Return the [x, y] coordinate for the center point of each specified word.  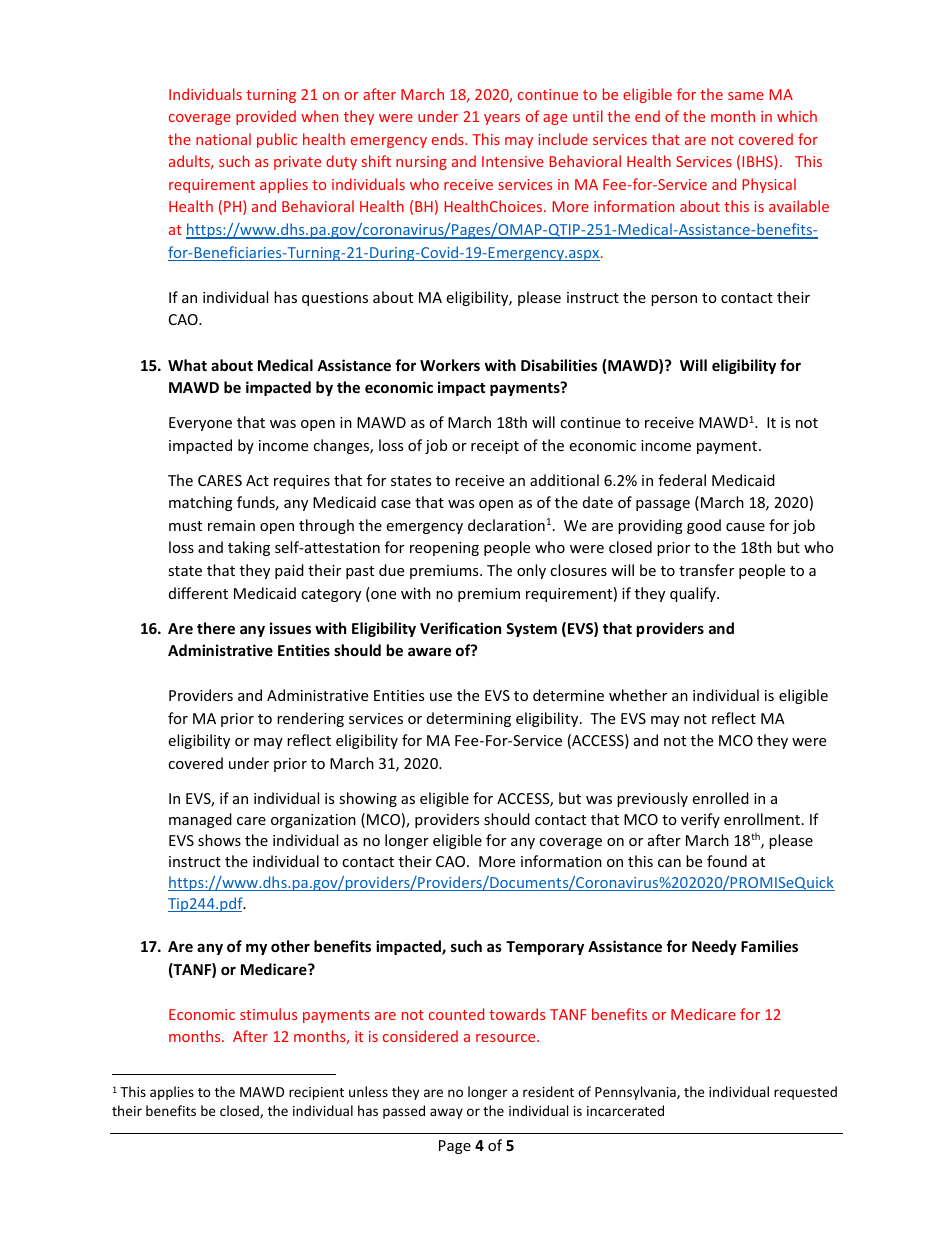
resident [548, 1091]
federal [682, 480]
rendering [310, 719]
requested [805, 1093]
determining [469, 719]
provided [266, 117]
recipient [316, 1093]
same [746, 96]
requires [302, 482]
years [502, 119]
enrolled [720, 798]
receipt [495, 447]
